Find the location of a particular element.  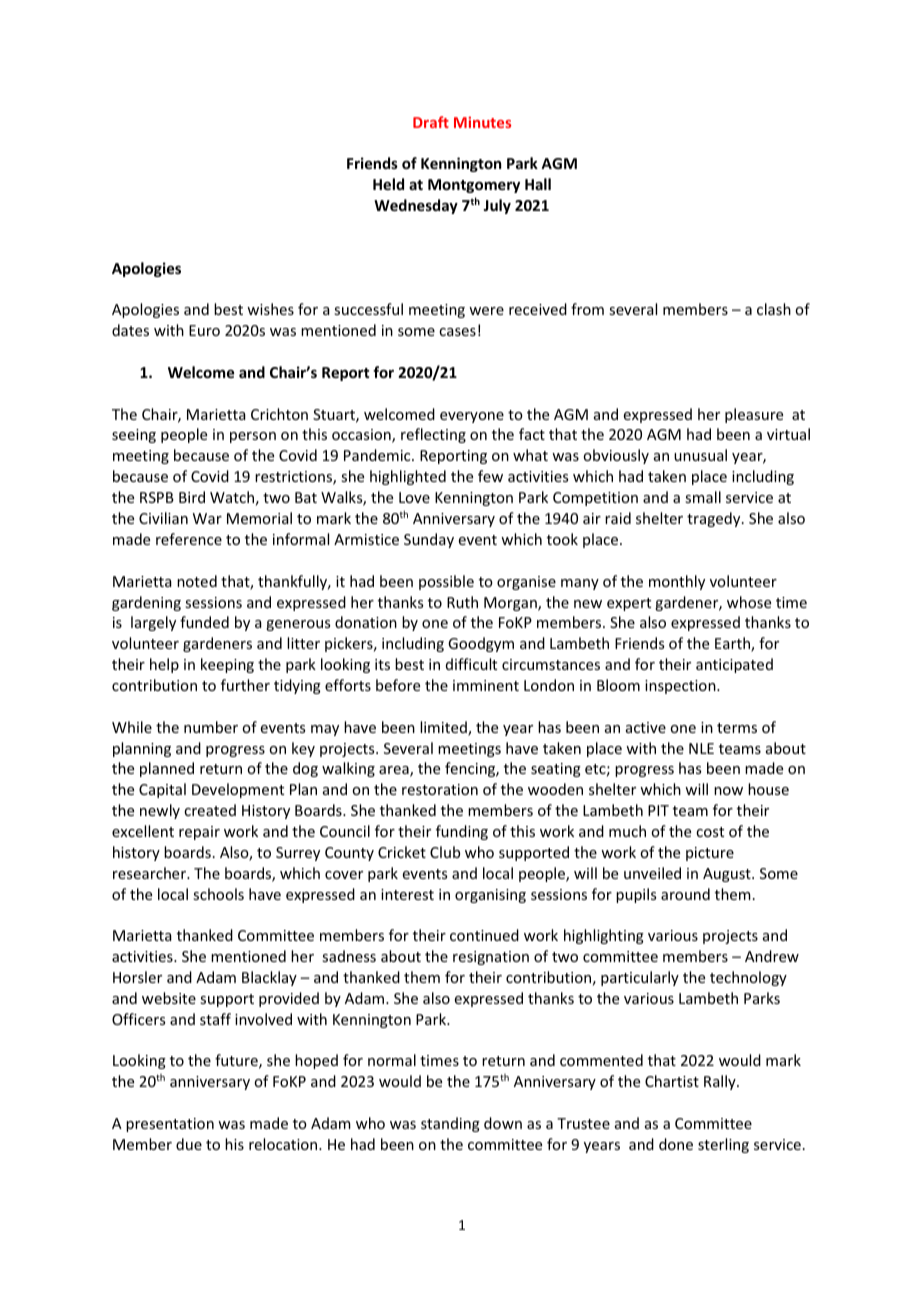

presentation is located at coordinates (170, 1125).
